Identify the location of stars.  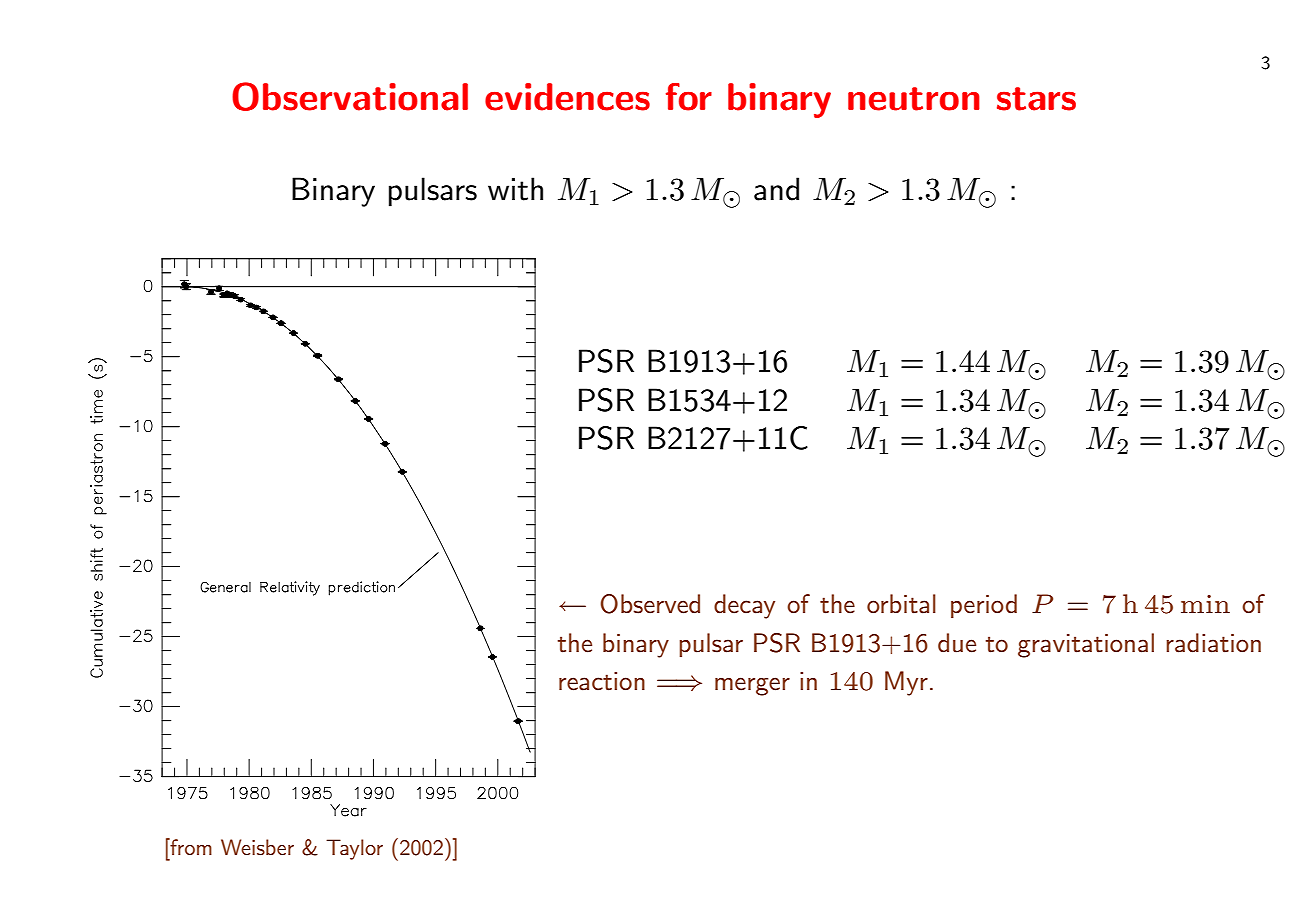
(1036, 99).
